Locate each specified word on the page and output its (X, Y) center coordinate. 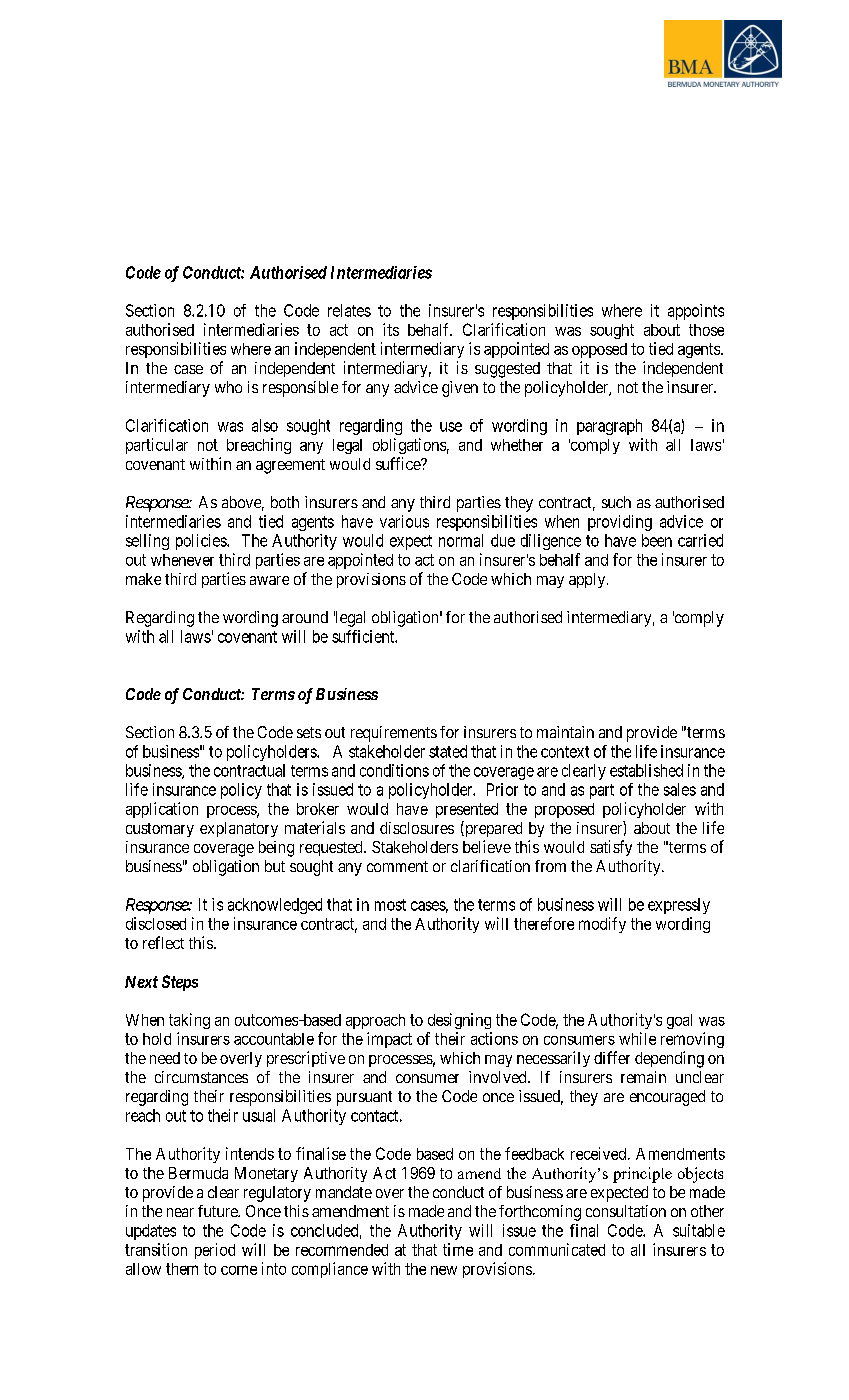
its (391, 329)
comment (397, 866)
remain (643, 1077)
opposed (599, 350)
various (404, 521)
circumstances (201, 1077)
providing (620, 523)
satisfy (611, 848)
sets (309, 732)
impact (389, 1040)
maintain (565, 732)
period (215, 1251)
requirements (394, 734)
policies (202, 542)
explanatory (239, 829)
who (228, 387)
